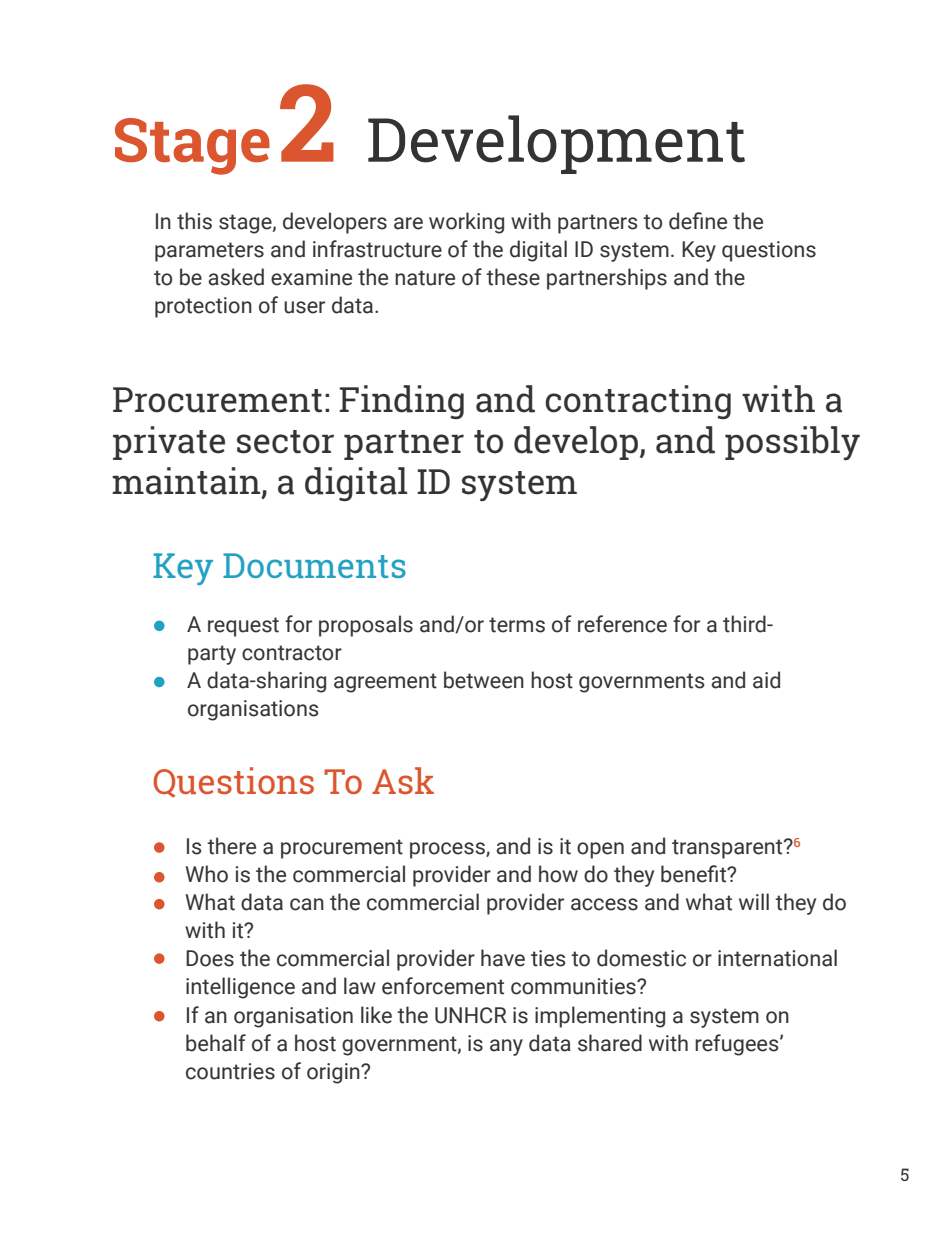  What do you see at coordinates (209, 252) in the screenshot?
I see `parameters` at bounding box center [209, 252].
